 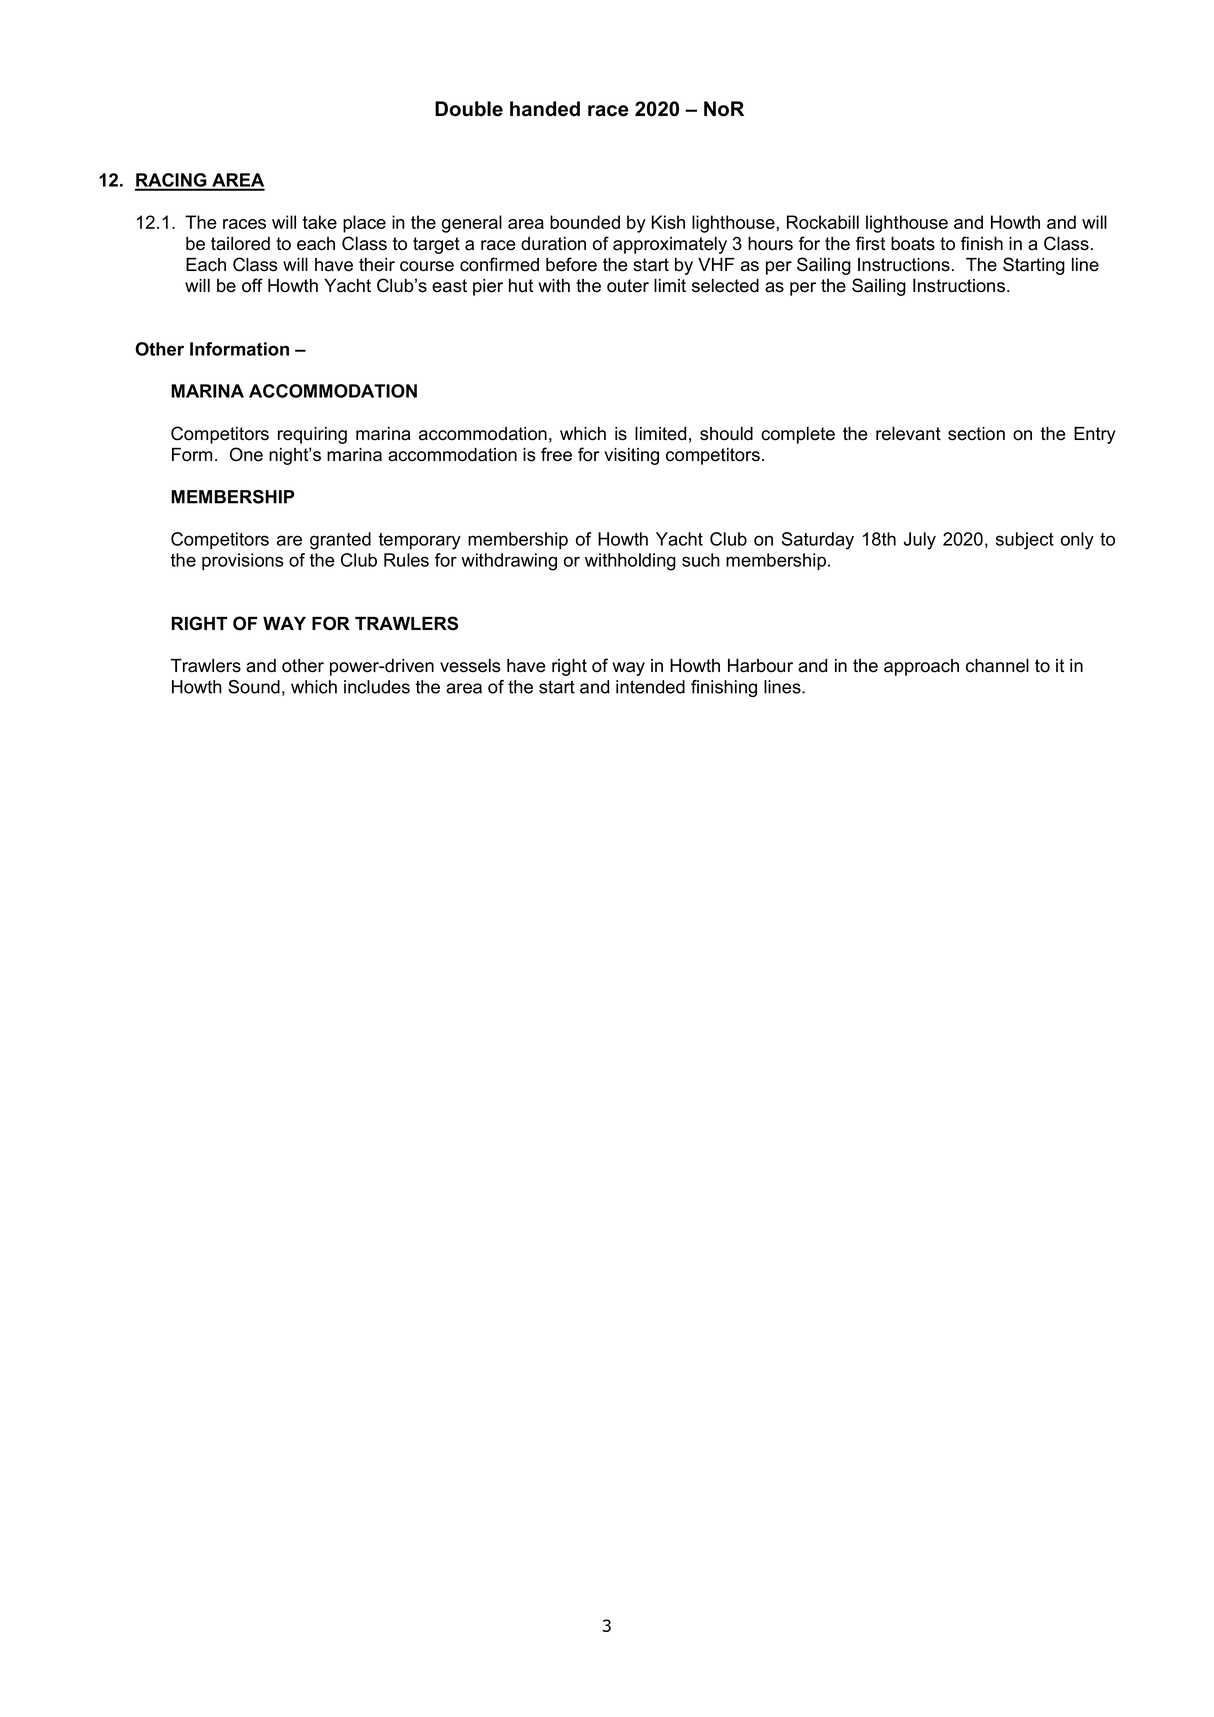 I want to click on boats, so click(x=913, y=244).
